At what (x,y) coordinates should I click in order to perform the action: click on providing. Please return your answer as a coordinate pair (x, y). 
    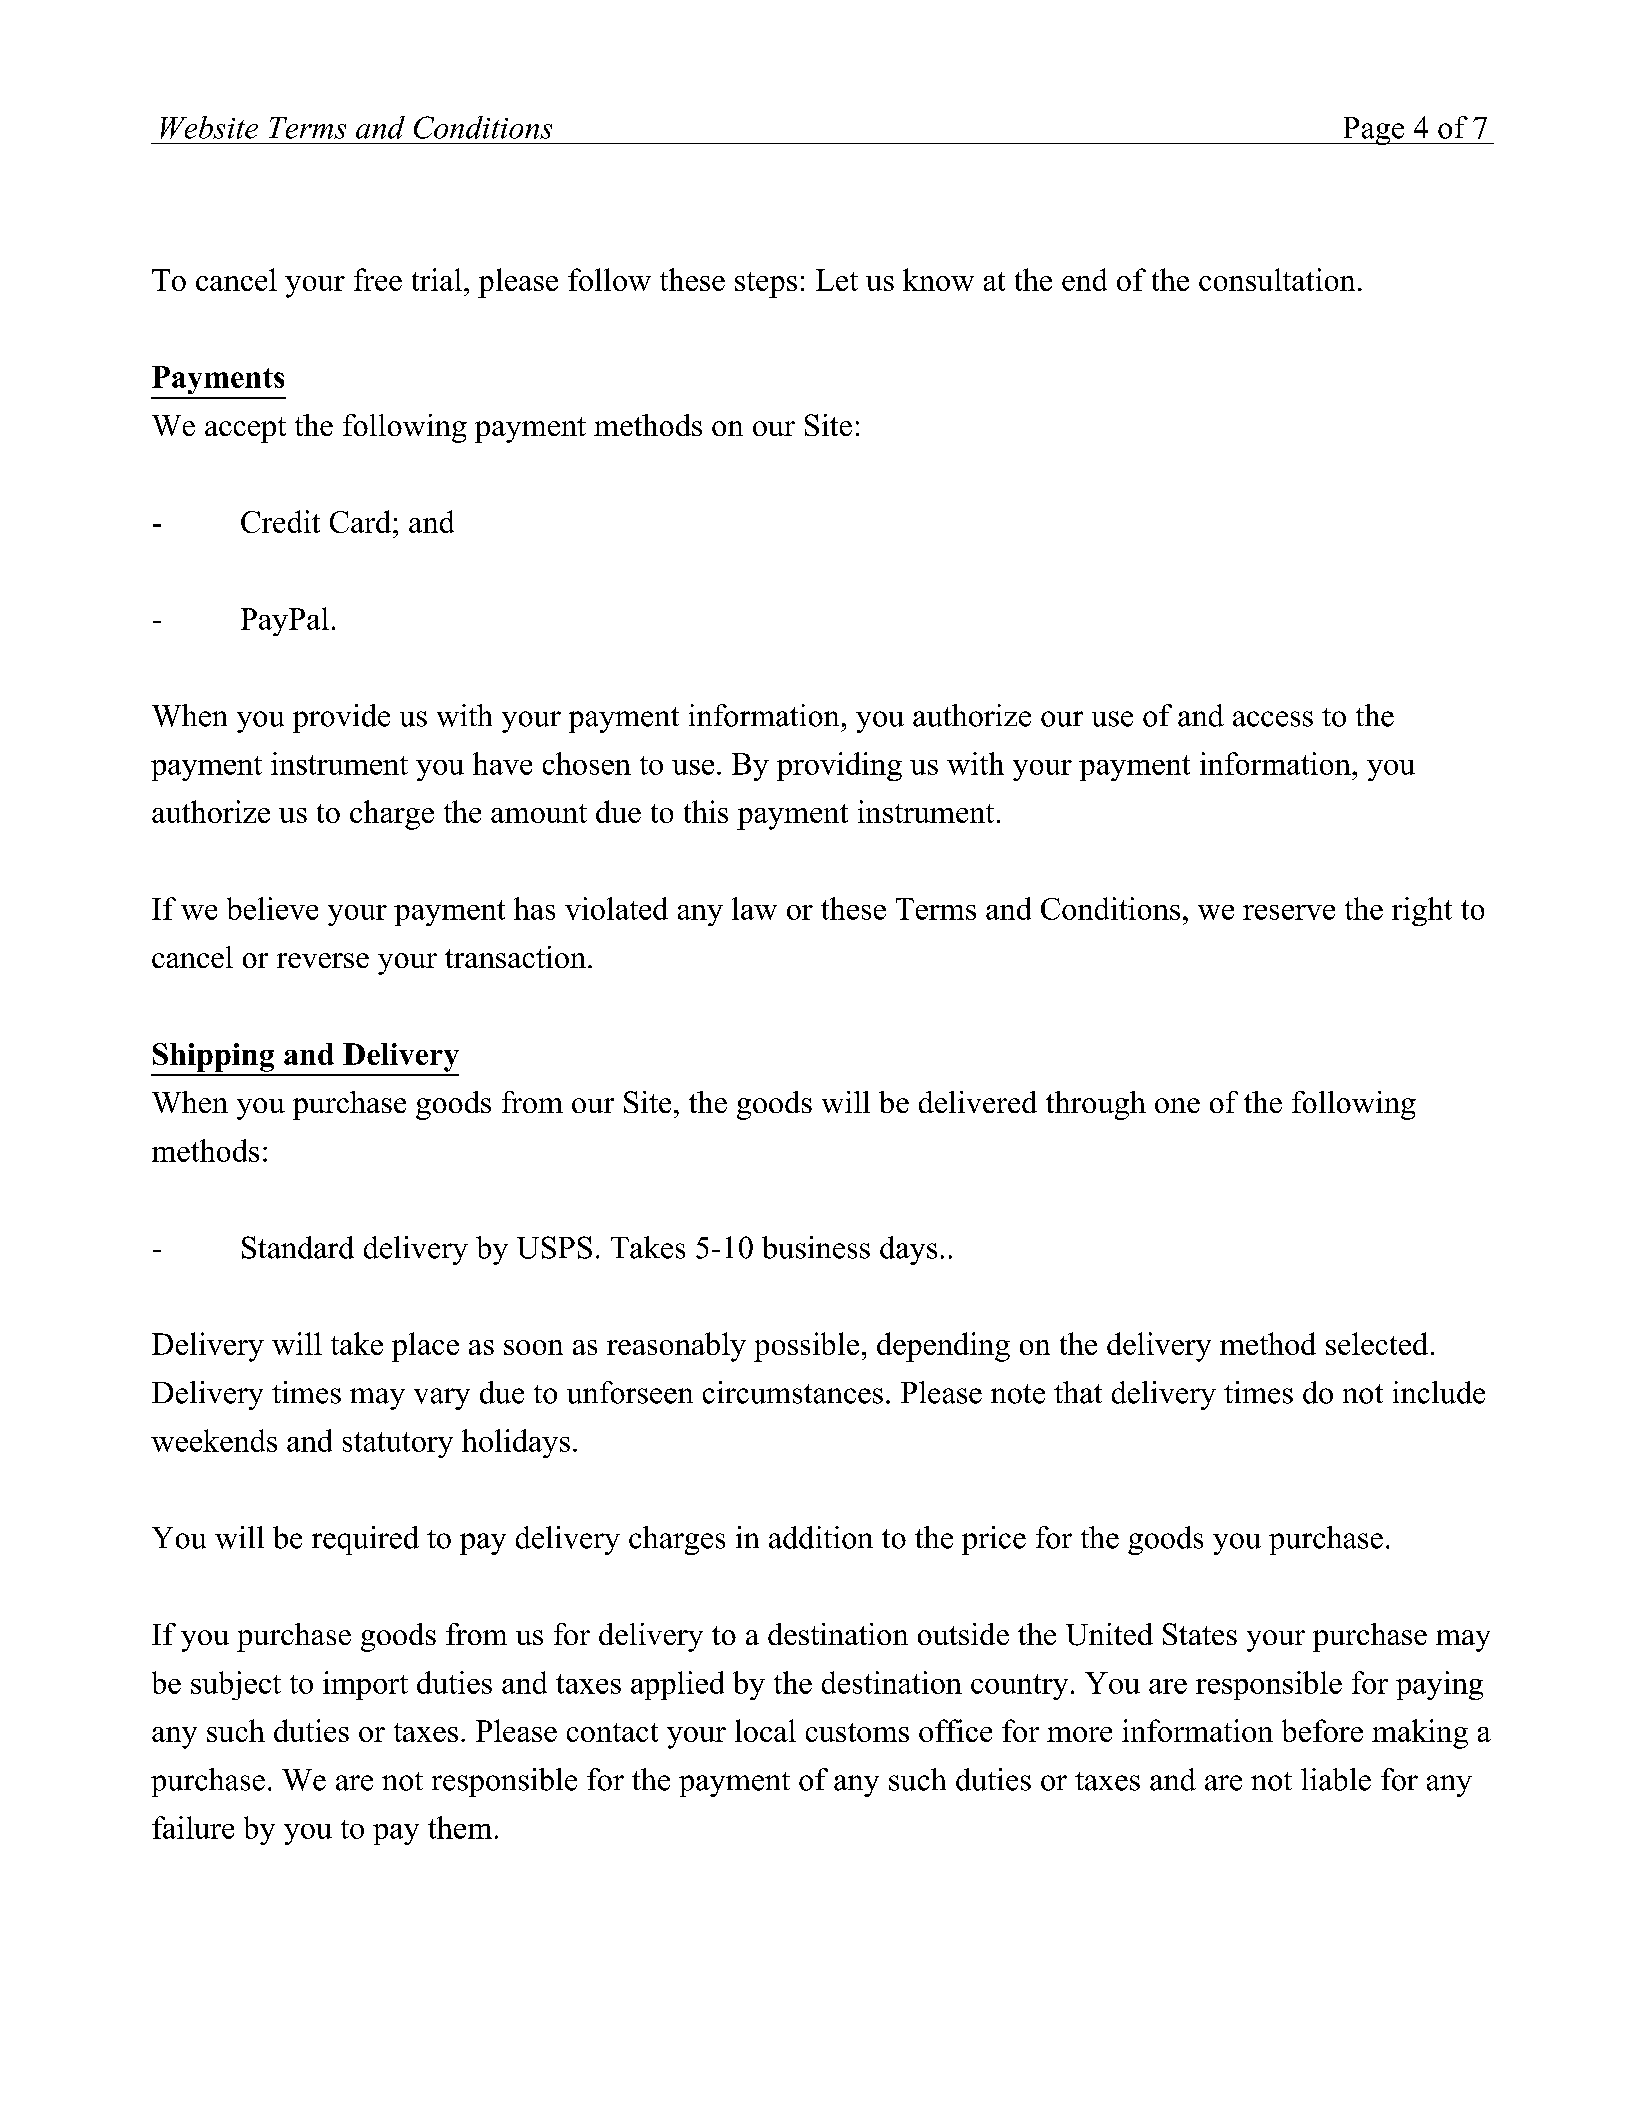
    Looking at the image, I should click on (839, 766).
